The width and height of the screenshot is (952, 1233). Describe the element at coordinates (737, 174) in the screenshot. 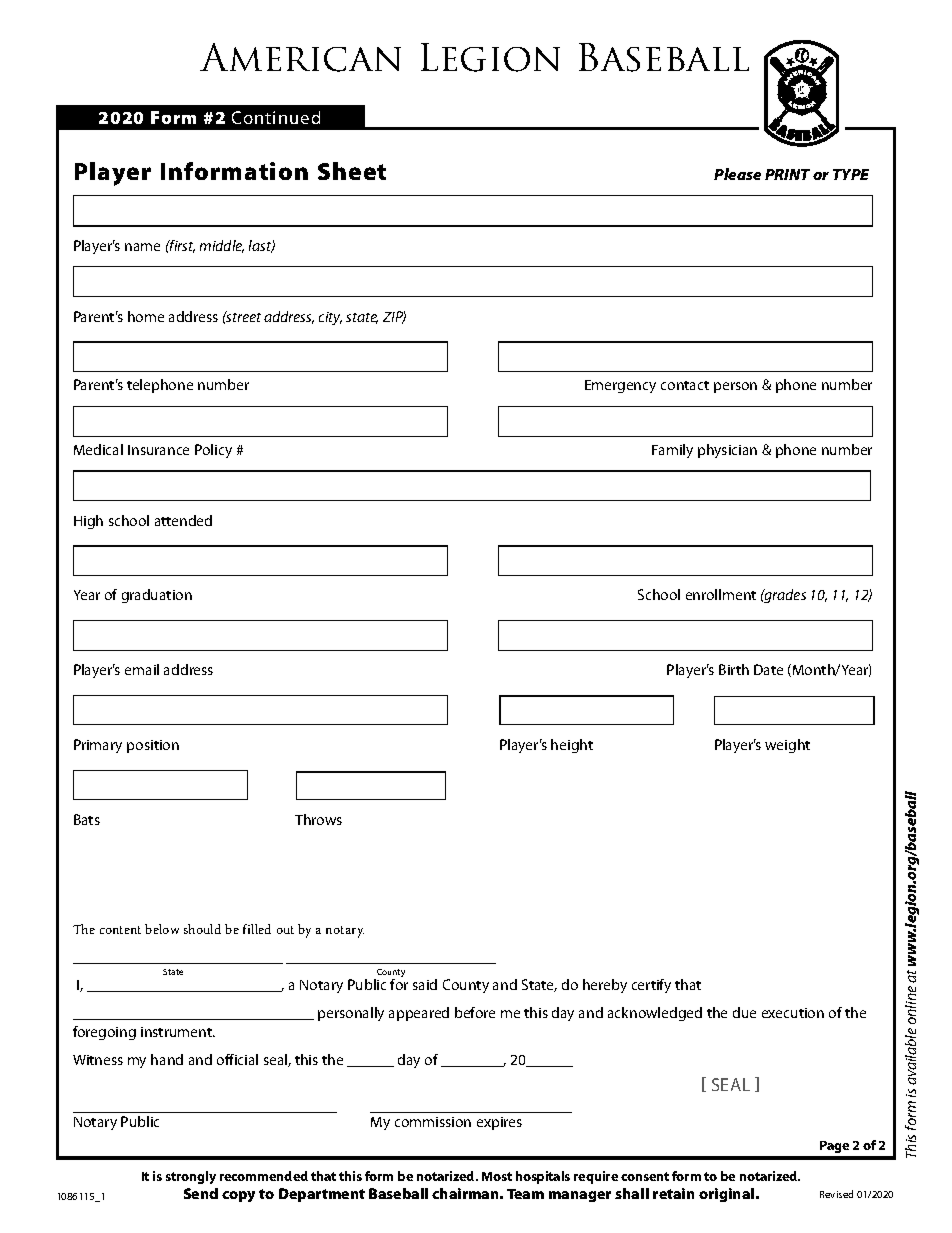

I see `Please` at that location.
